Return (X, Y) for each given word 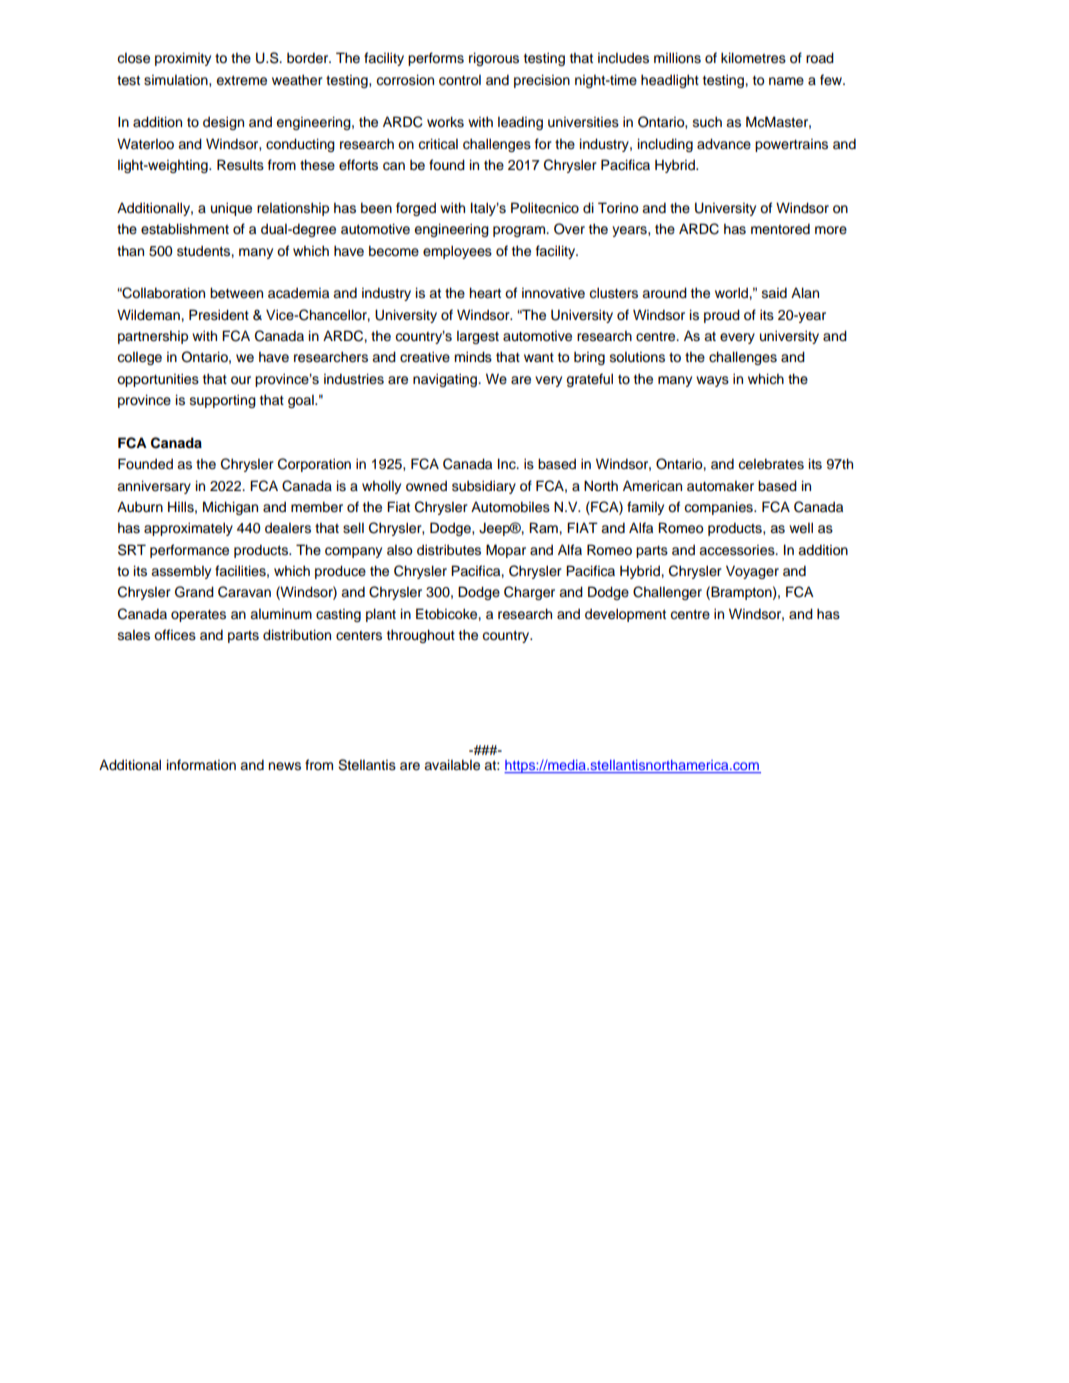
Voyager (752, 572)
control (460, 80)
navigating (446, 380)
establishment (185, 229)
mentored (780, 229)
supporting (223, 401)
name (786, 81)
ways (712, 381)
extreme (242, 80)
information (201, 765)
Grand (194, 592)
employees (457, 252)
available (452, 765)
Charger (529, 593)
